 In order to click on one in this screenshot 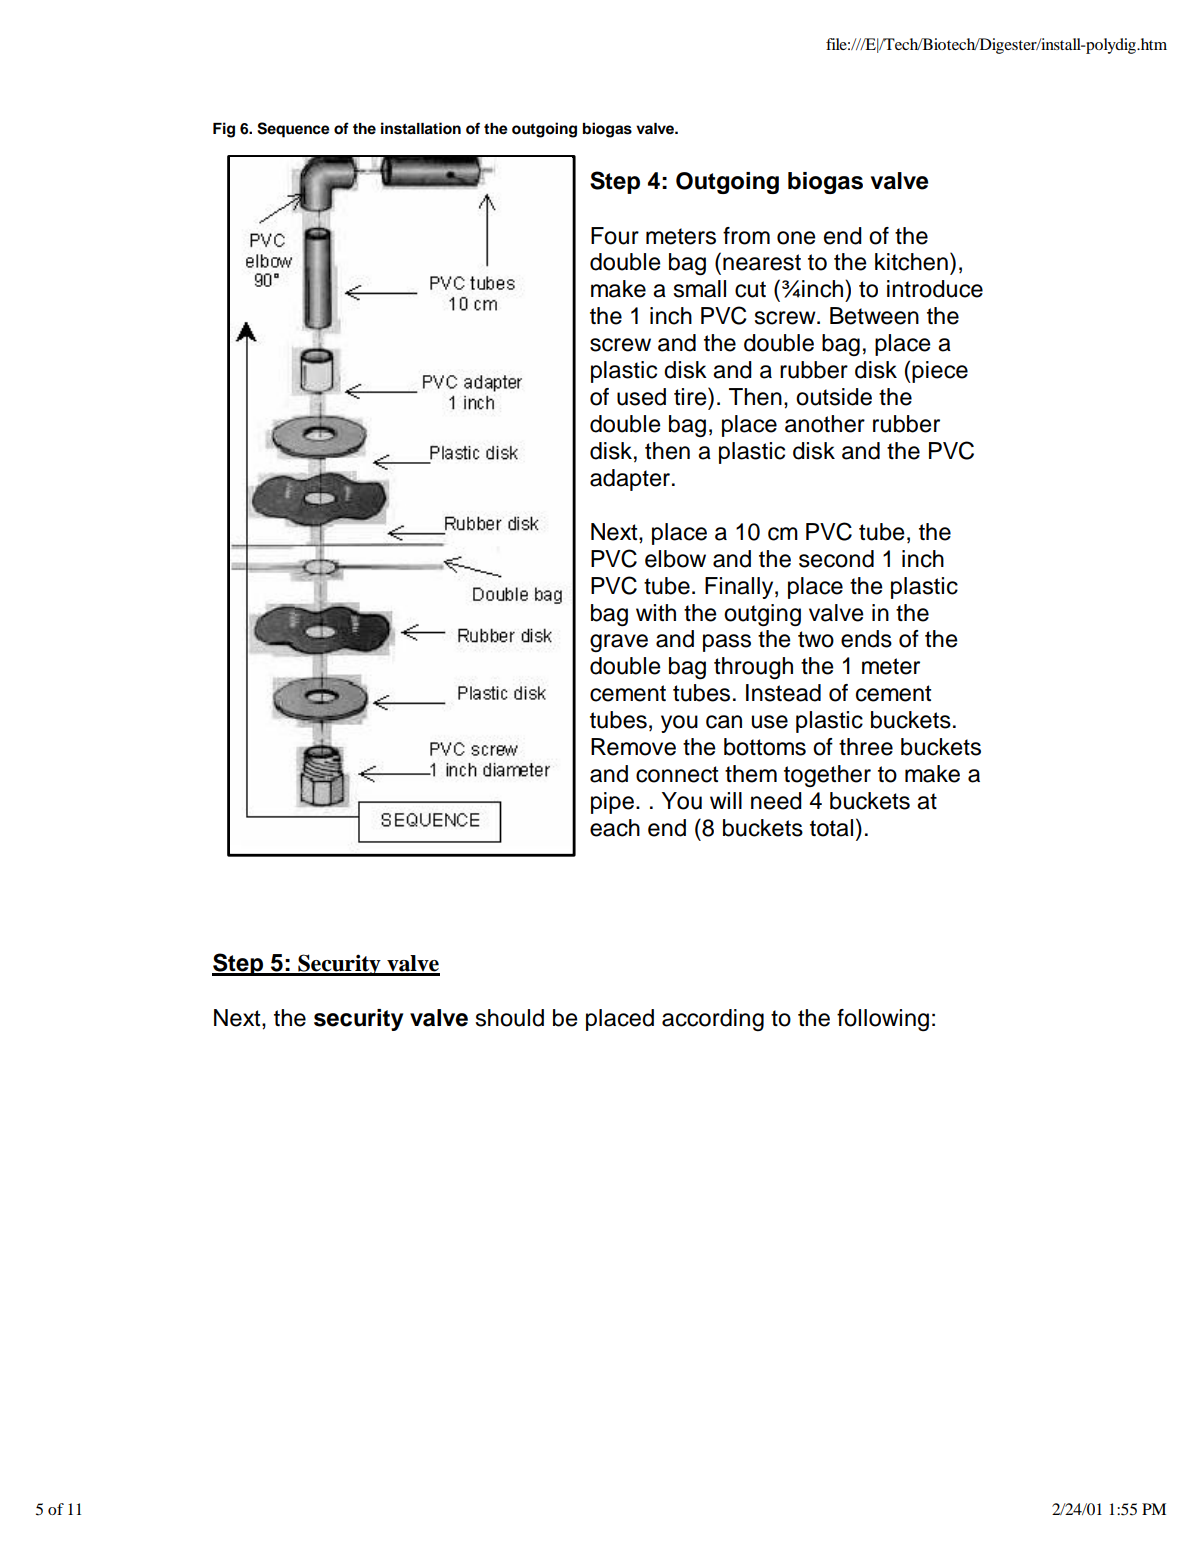, I will do `click(796, 238)`.
